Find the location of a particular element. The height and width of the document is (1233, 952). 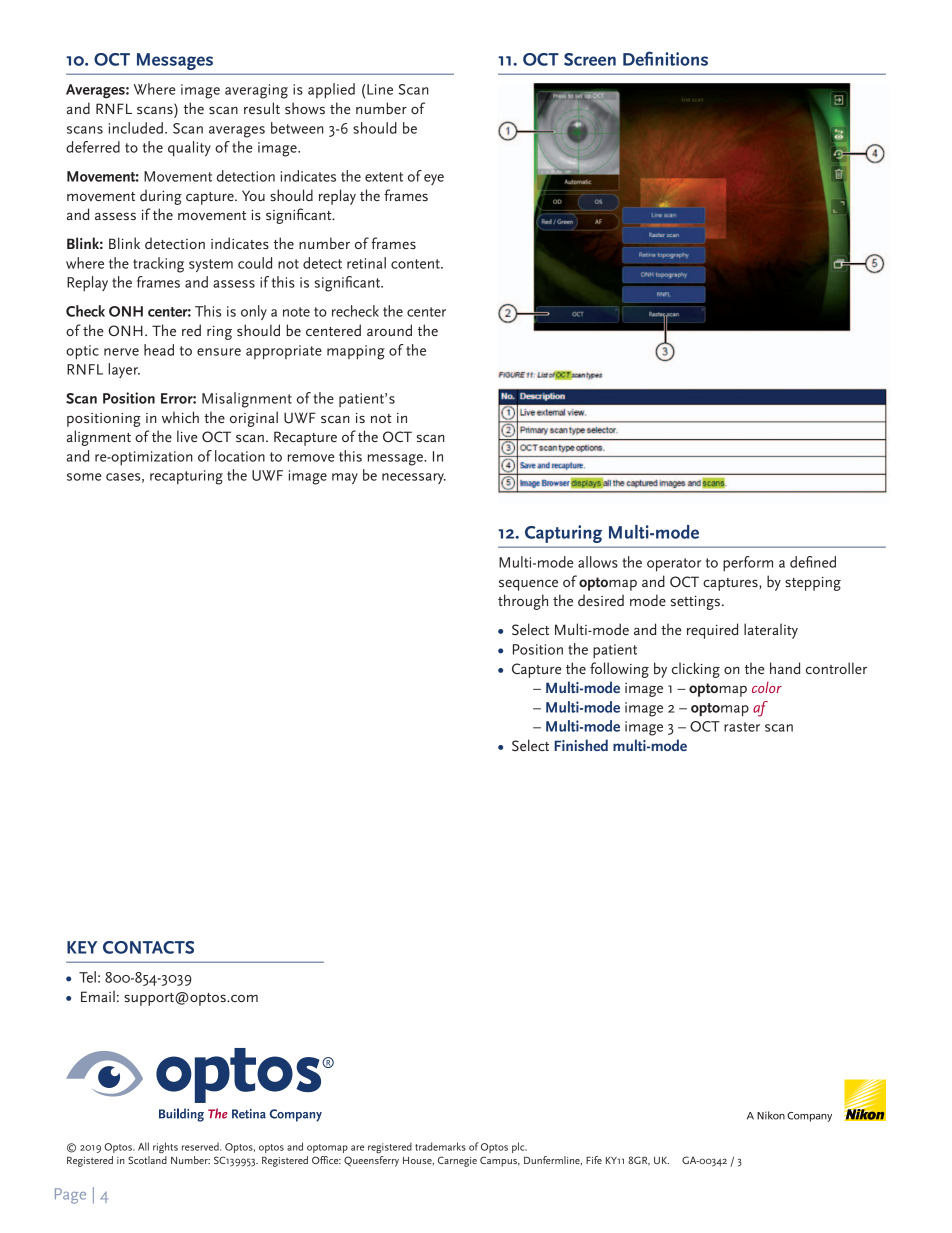

CONTACTS is located at coordinates (148, 947).
